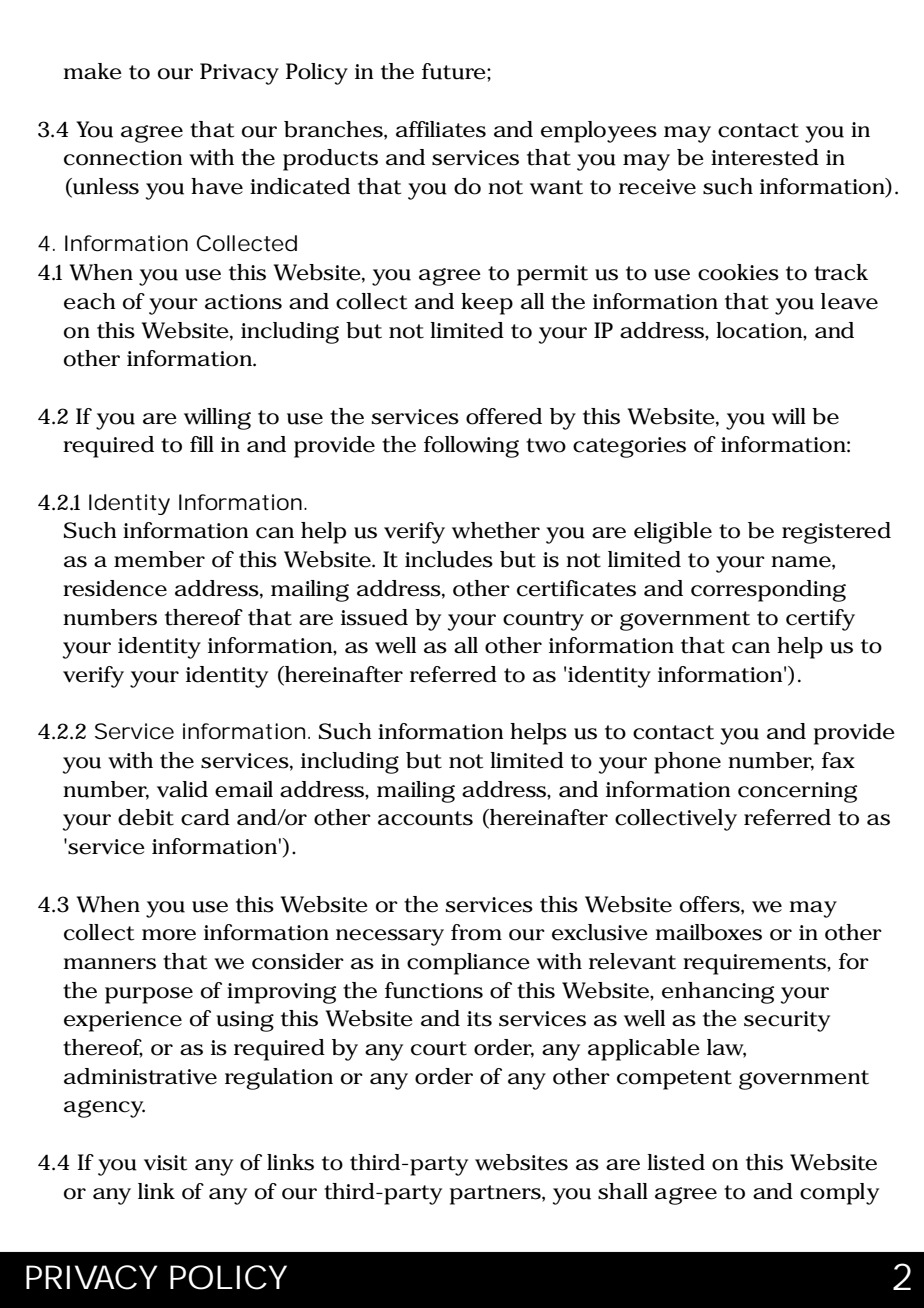  What do you see at coordinates (146, 817) in the screenshot?
I see `debit` at bounding box center [146, 817].
